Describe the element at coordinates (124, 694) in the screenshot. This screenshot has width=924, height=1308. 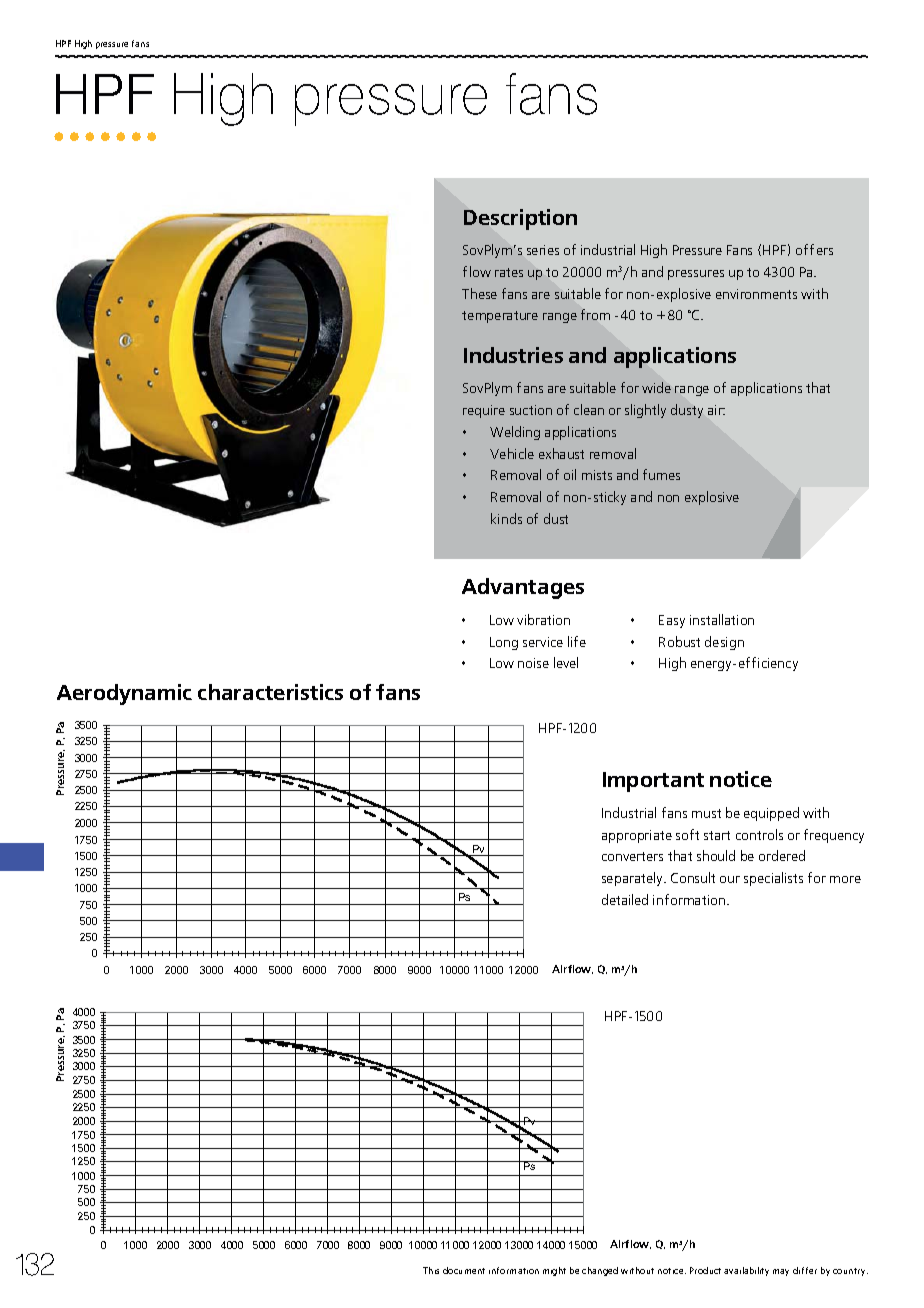
I see `Aerodynamic` at that location.
